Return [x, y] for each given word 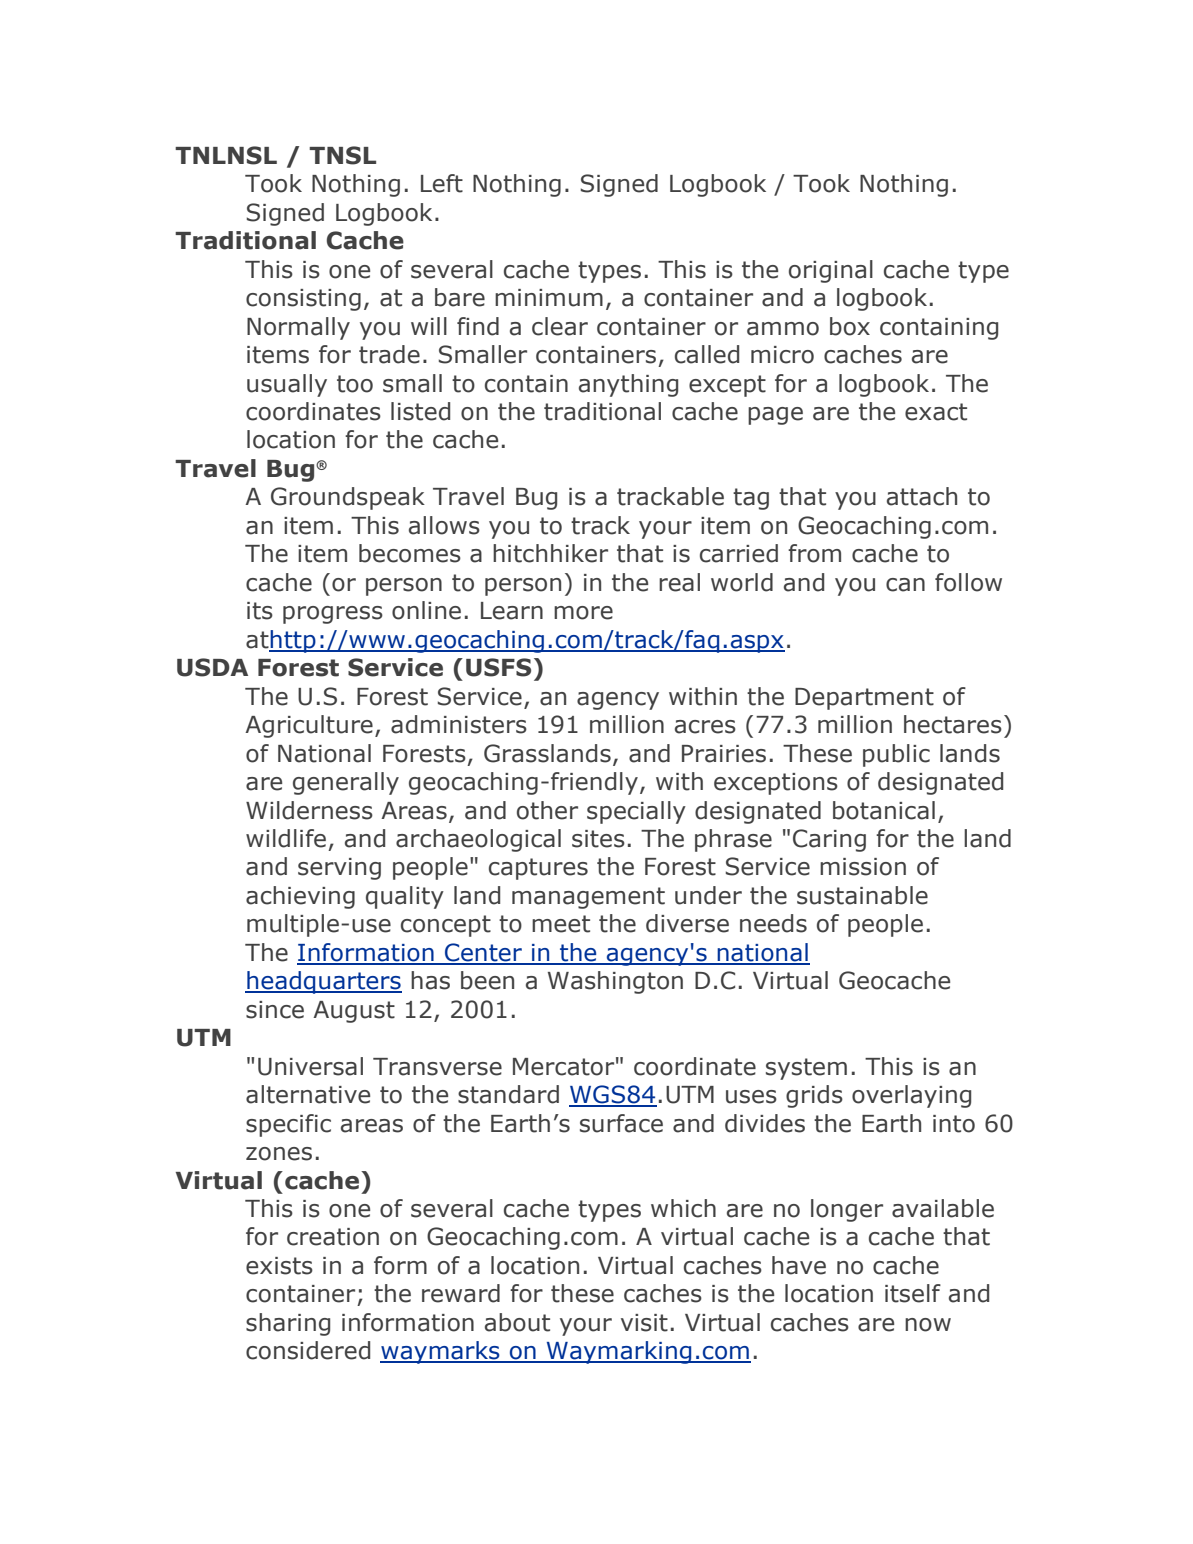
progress [333, 615]
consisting [303, 300]
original [831, 271]
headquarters [323, 982]
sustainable [862, 895]
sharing [288, 1324]
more [583, 613]
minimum [549, 298]
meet [561, 924]
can [905, 585]
